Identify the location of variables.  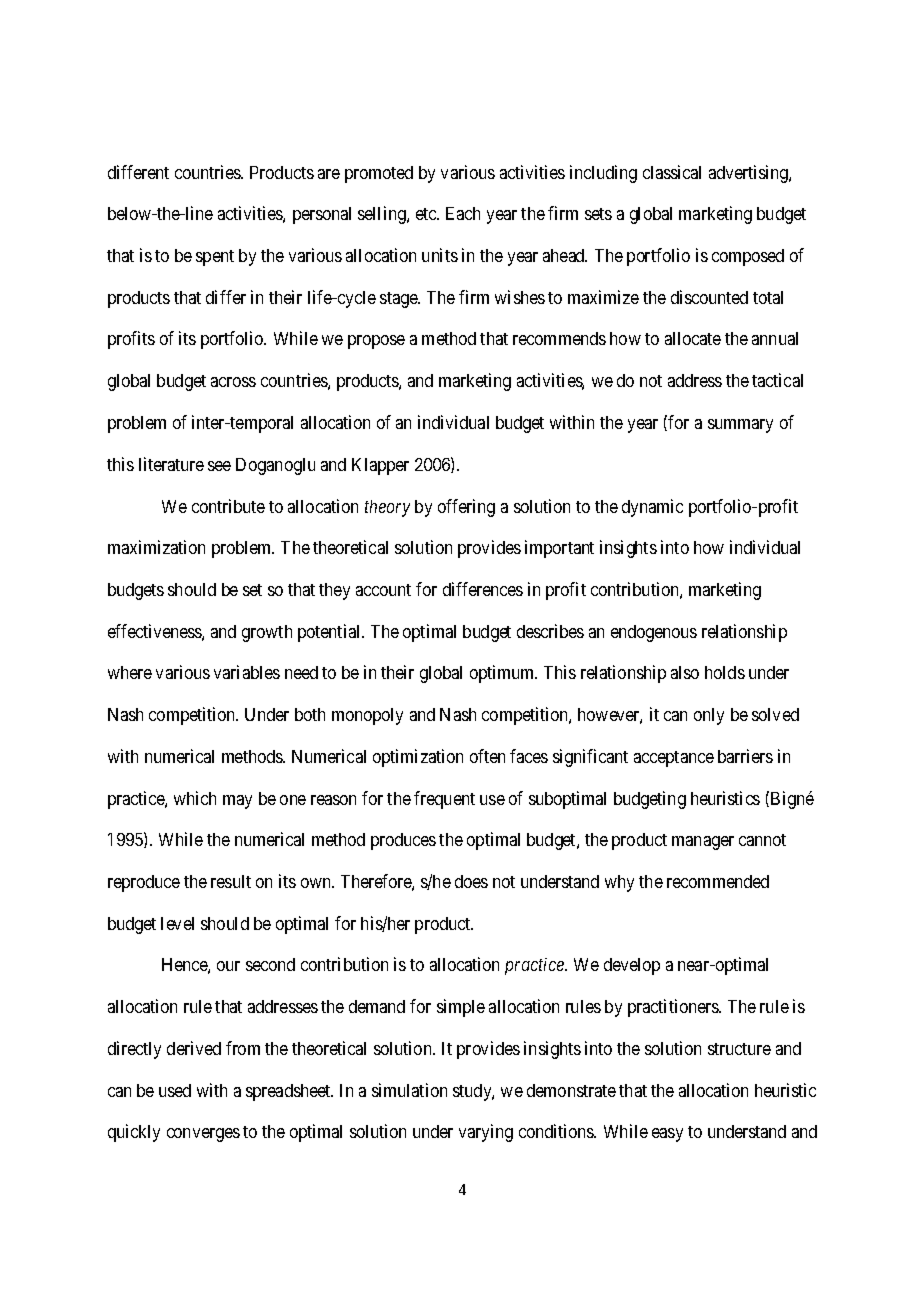
(247, 672).
